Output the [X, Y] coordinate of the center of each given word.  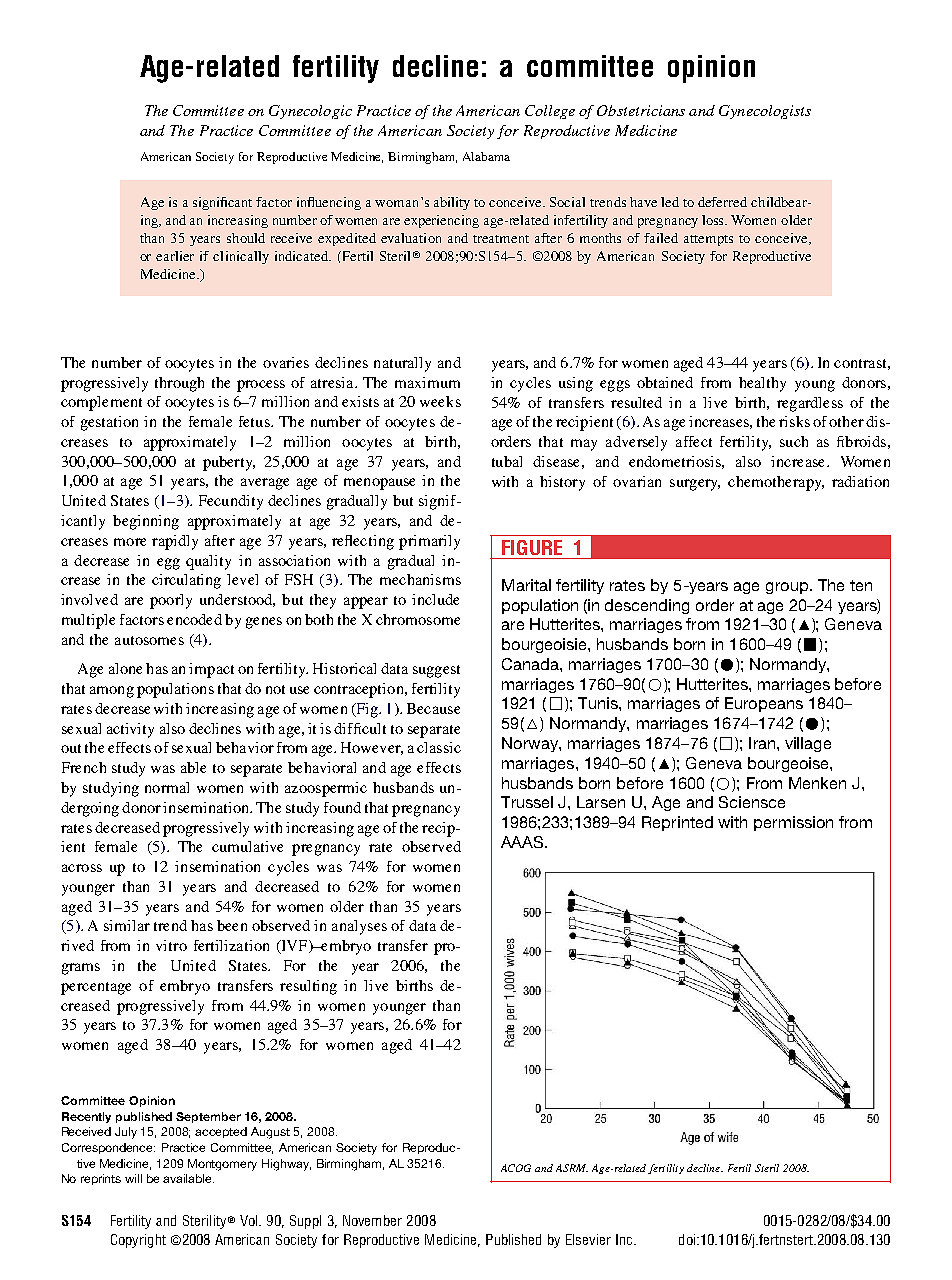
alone [125, 668]
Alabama [486, 156]
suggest [436, 671]
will [133, 1178]
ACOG [516, 1168]
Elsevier [588, 1239]
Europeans [764, 704]
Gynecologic [310, 112]
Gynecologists [765, 112]
